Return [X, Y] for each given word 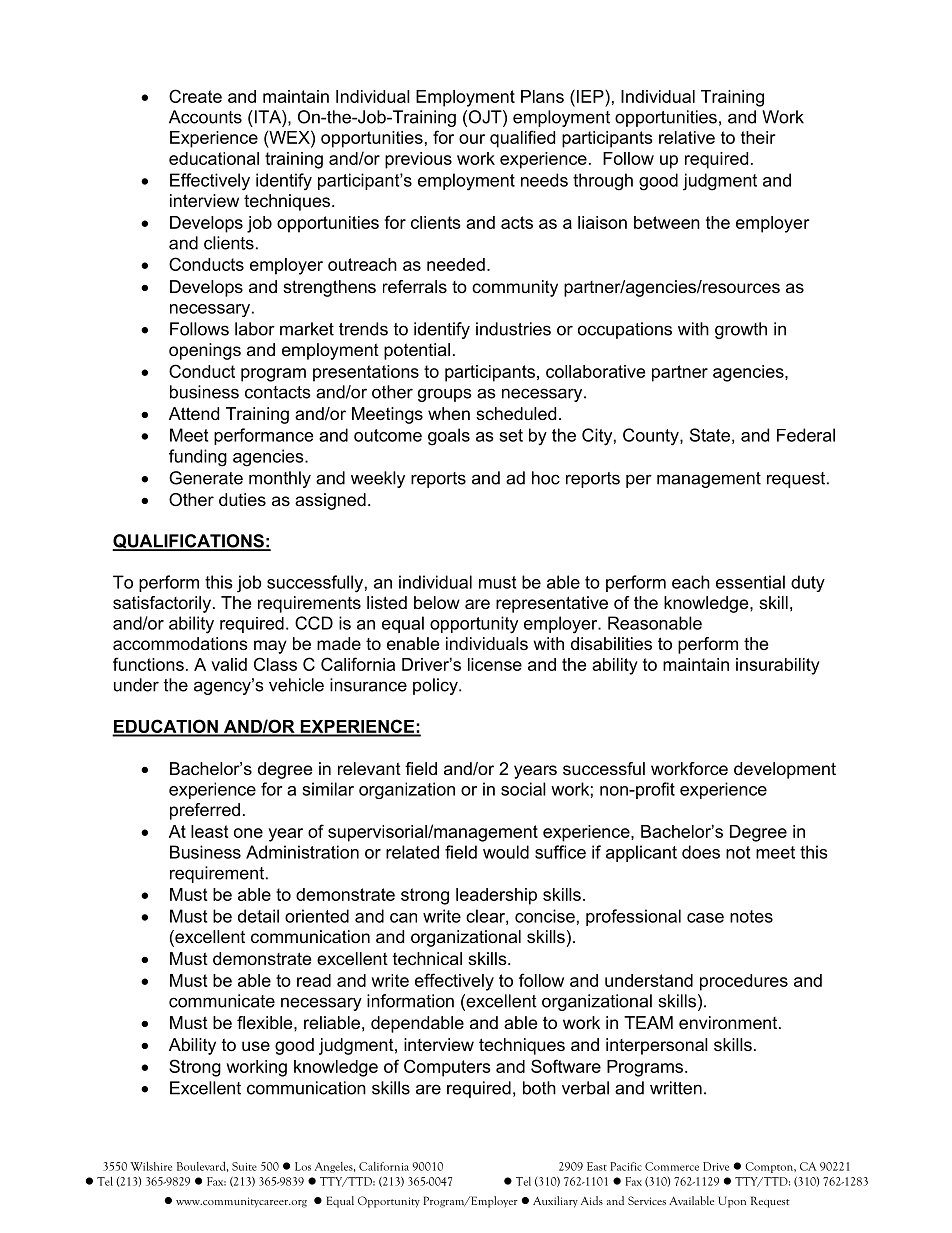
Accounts [205, 117]
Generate [206, 478]
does [701, 852]
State [710, 435]
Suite [244, 1166]
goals [449, 437]
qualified [522, 139]
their [758, 137]
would [506, 852]
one [248, 833]
